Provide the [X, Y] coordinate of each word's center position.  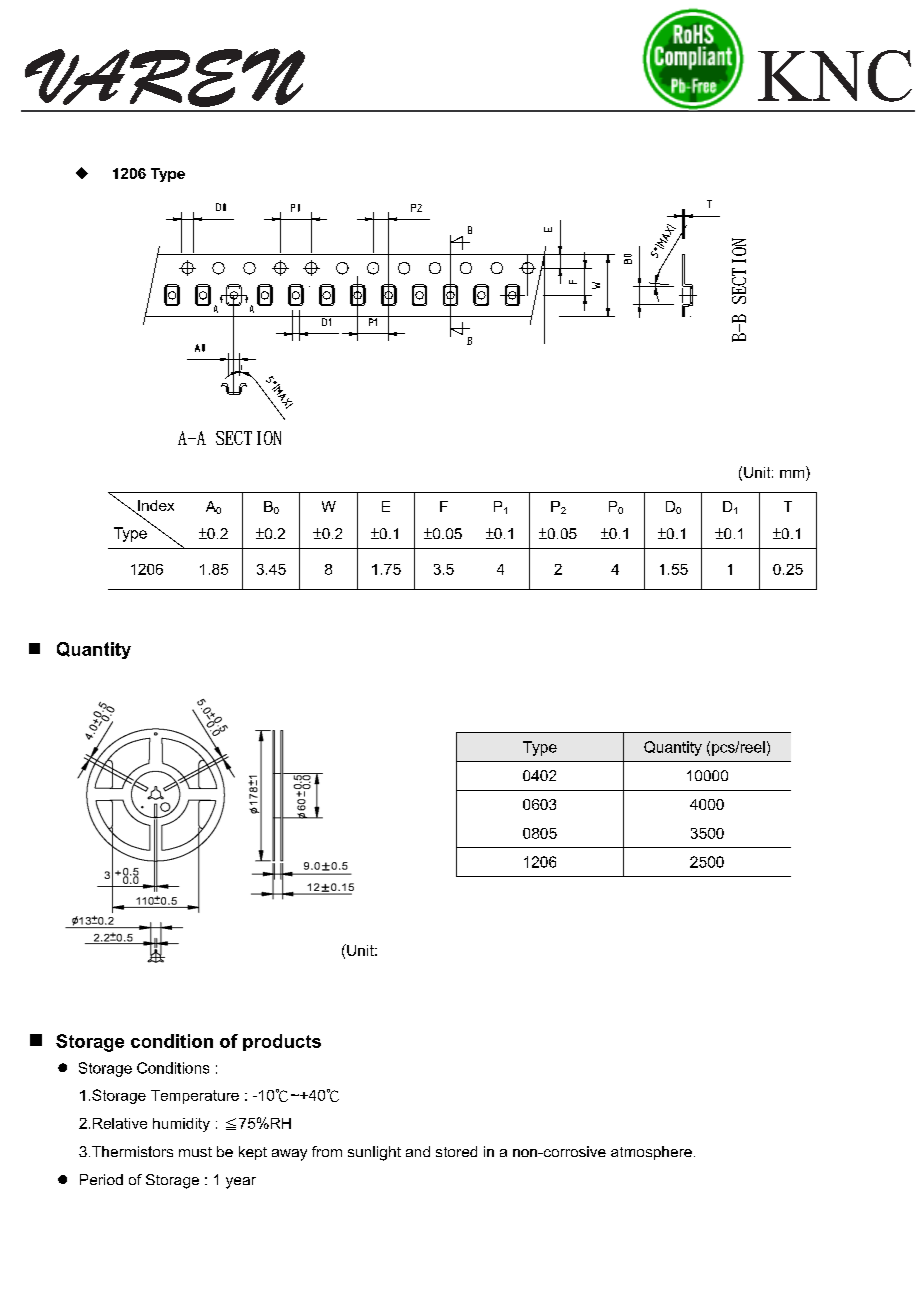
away [289, 1155]
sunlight [374, 1153]
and [418, 1151]
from [327, 1151]
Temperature [195, 1097]
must [195, 1152]
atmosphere [651, 1153]
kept [253, 1153]
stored [456, 1151]
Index [155, 507]
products [282, 1042]
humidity [181, 1125]
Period [101, 1179]
